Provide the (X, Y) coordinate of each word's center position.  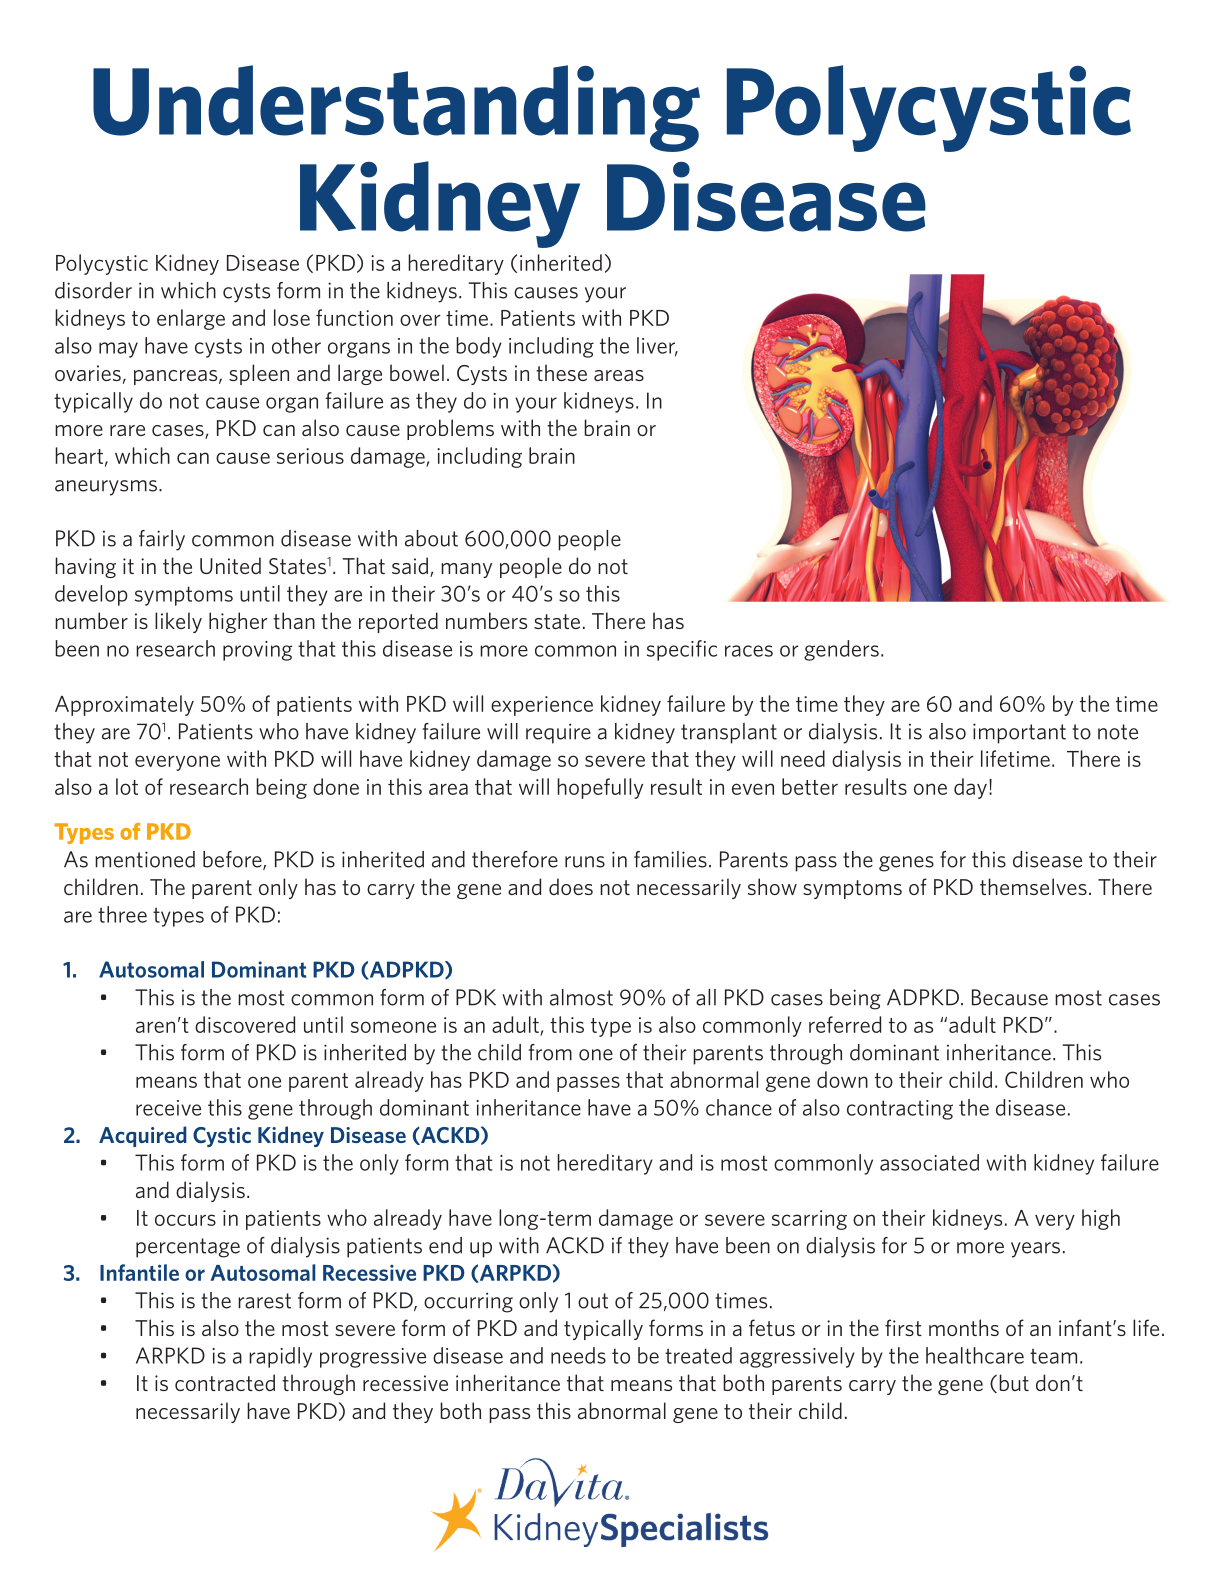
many (466, 570)
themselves (1033, 886)
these (561, 372)
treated (698, 1355)
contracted (225, 1382)
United (230, 565)
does (571, 886)
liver (657, 346)
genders (841, 650)
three (122, 914)
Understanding (396, 108)
